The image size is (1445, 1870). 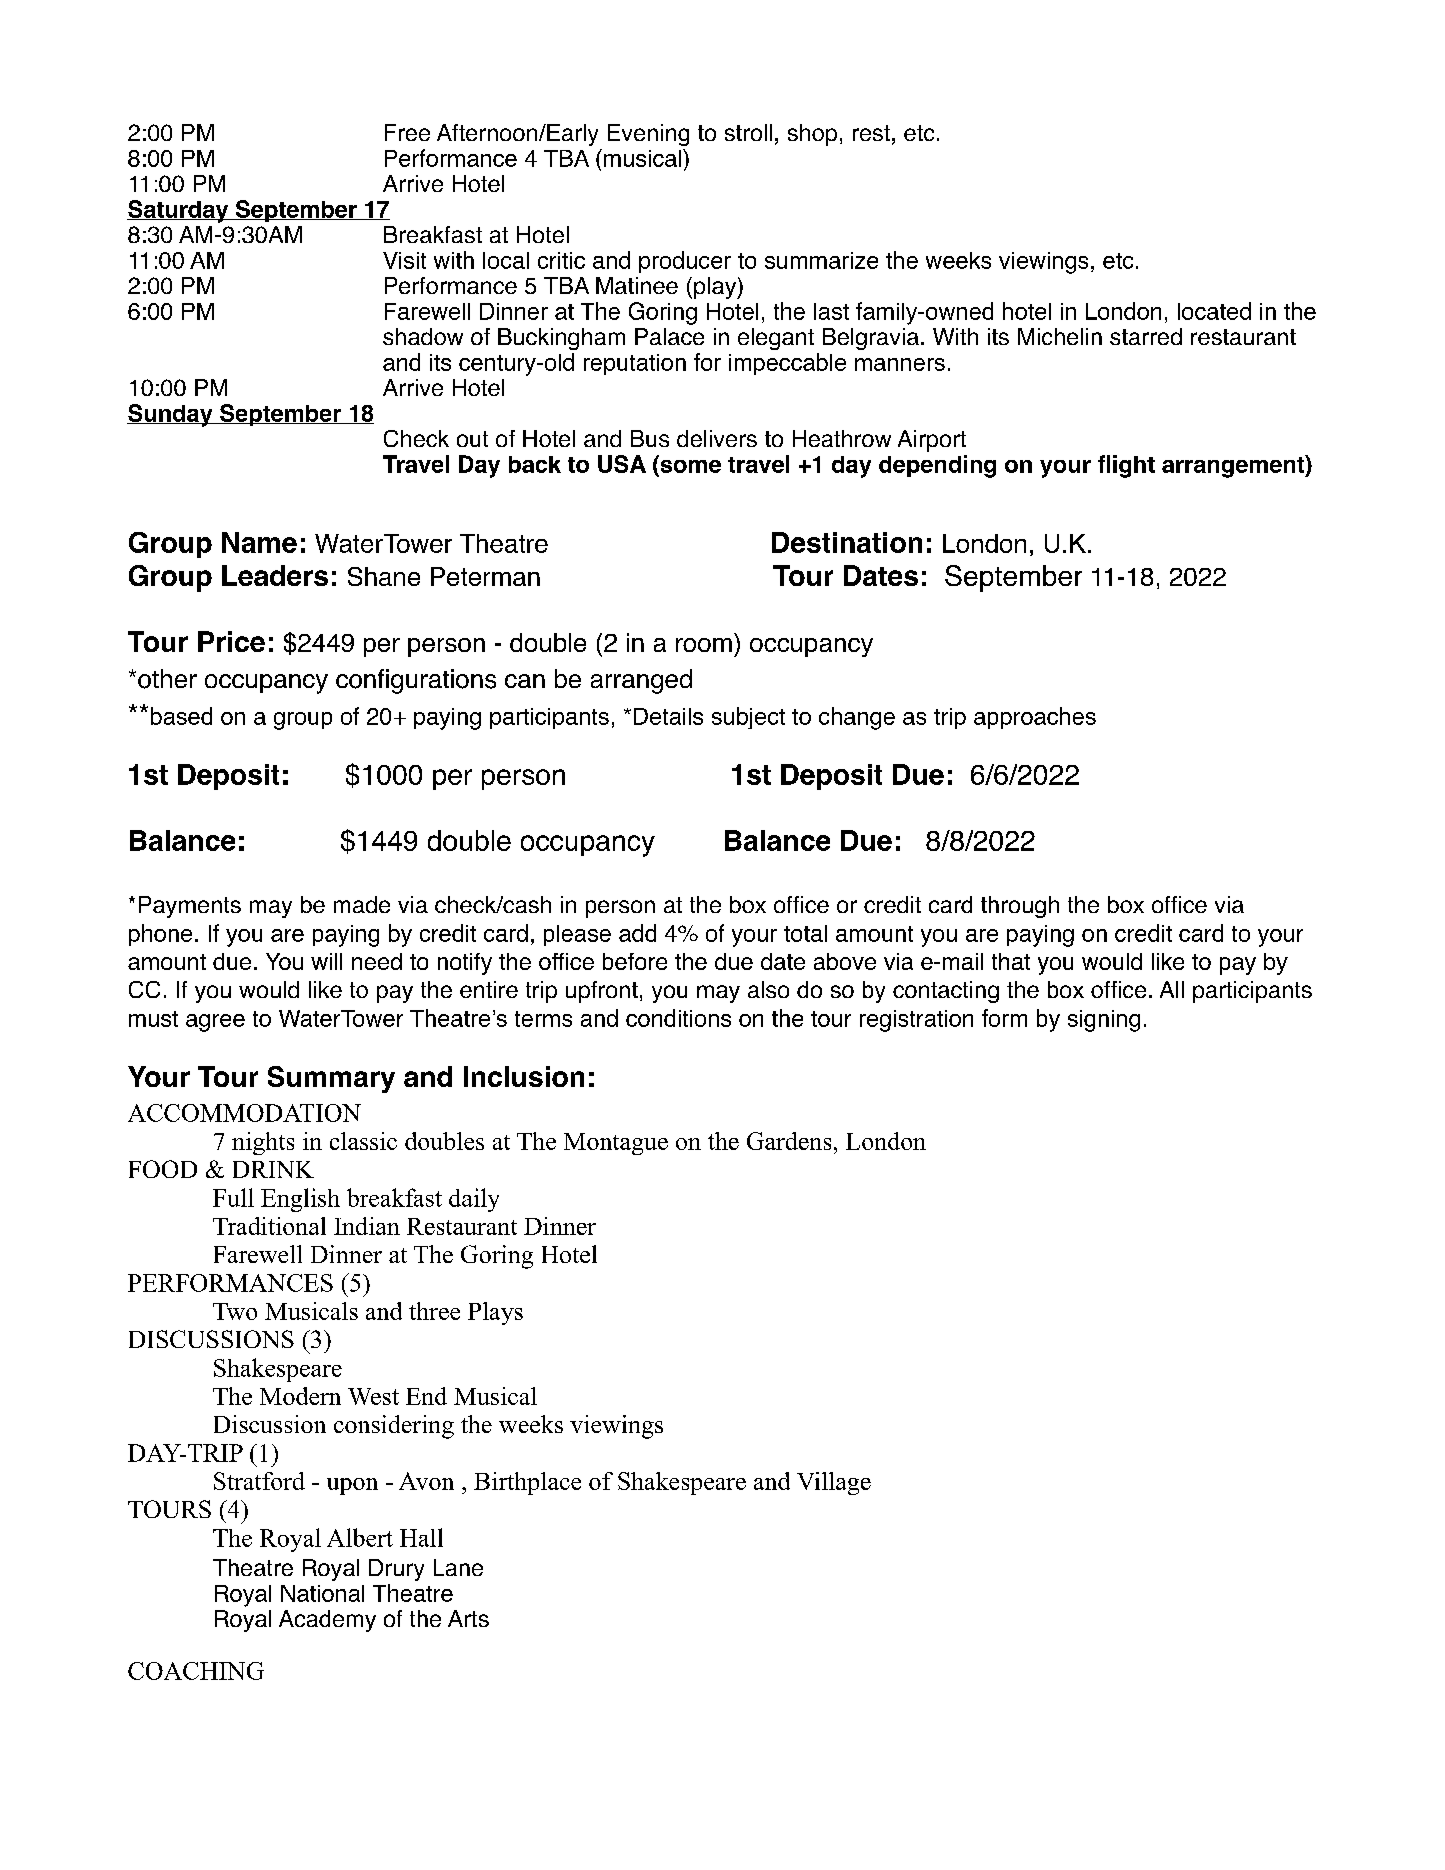 I want to click on Evening, so click(x=648, y=135).
